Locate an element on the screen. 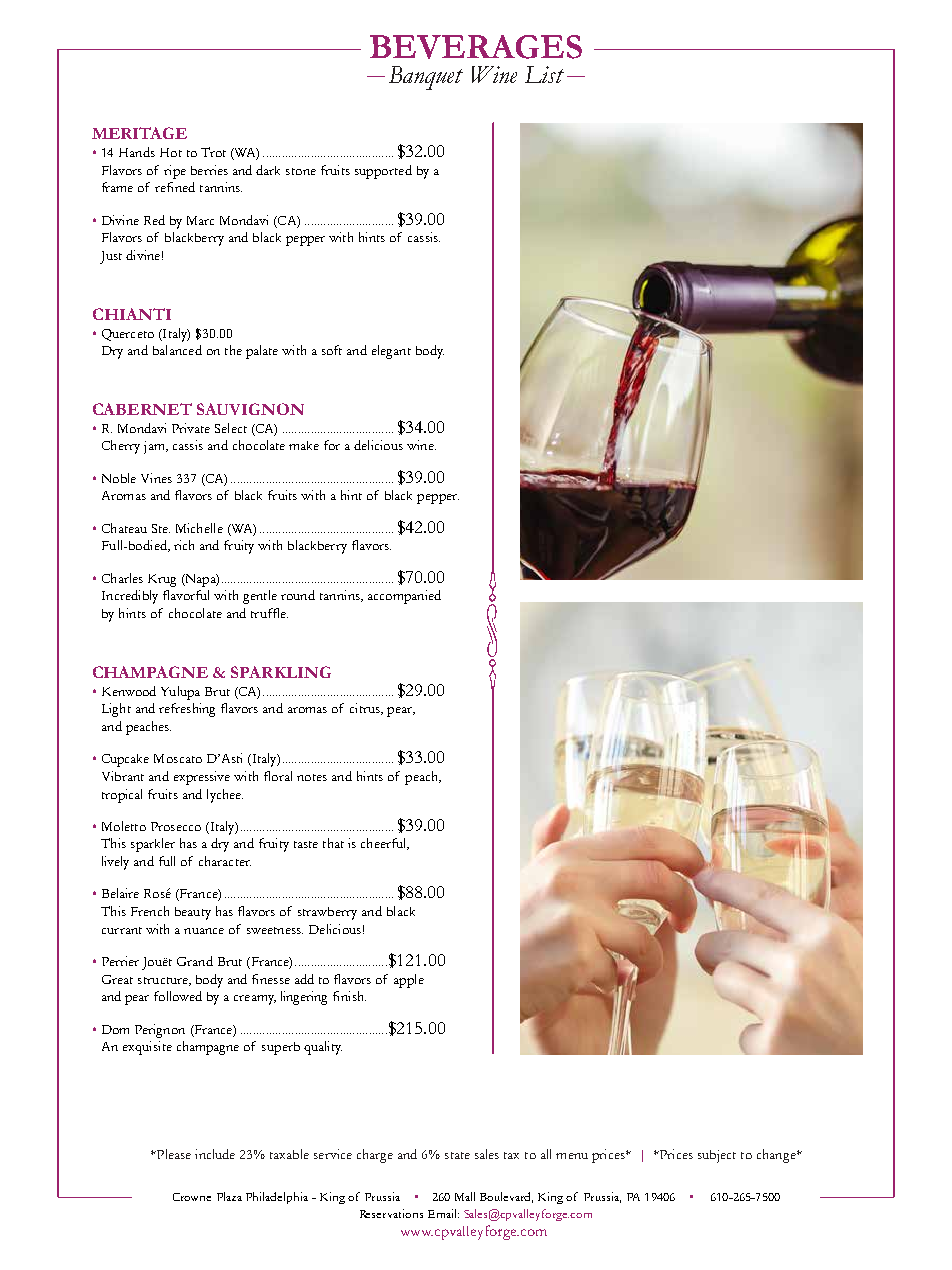 The width and height of the screenshot is (952, 1270). Banquet is located at coordinates (426, 78).
